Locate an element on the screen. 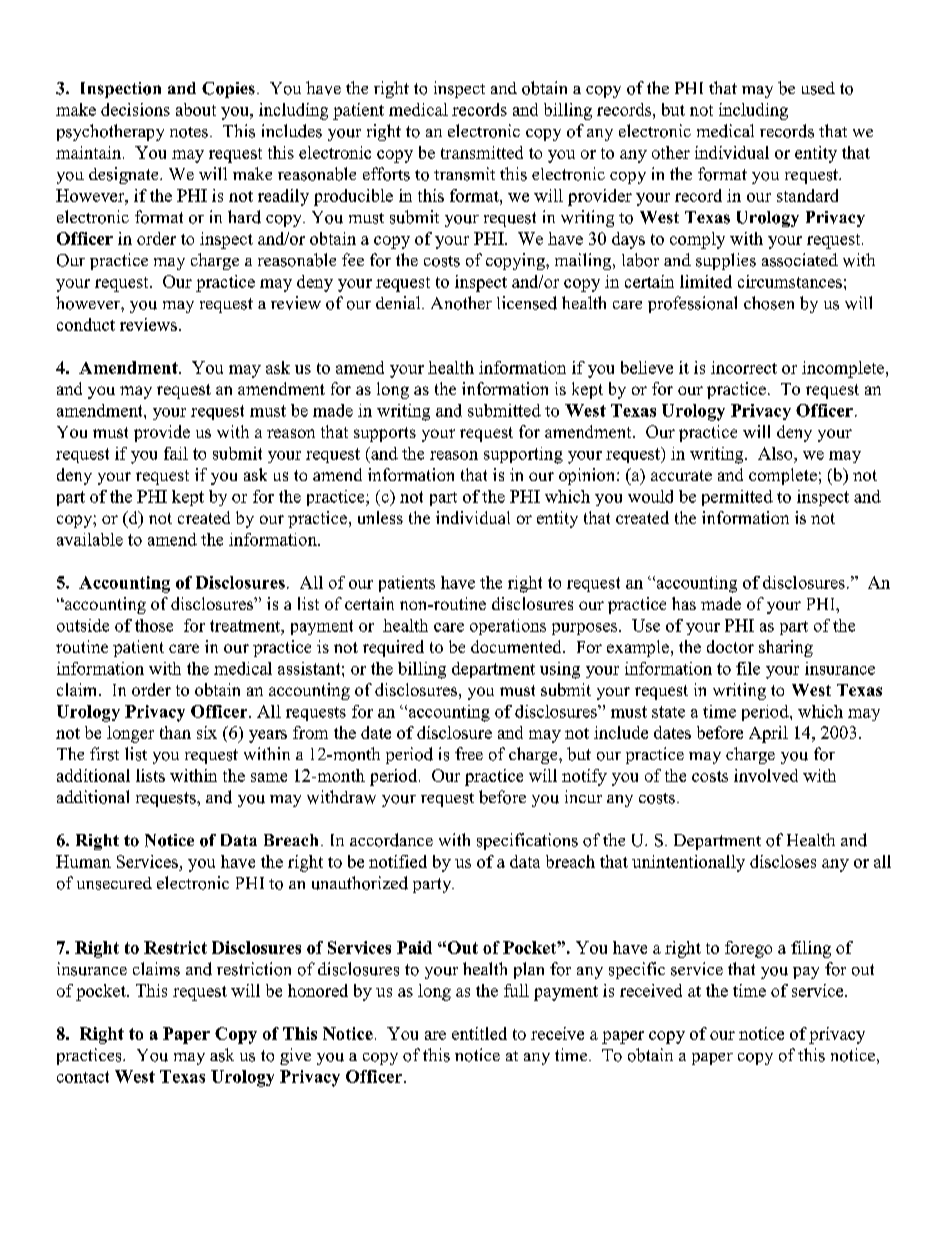 The image size is (952, 1233). denial is located at coordinates (399, 302).
